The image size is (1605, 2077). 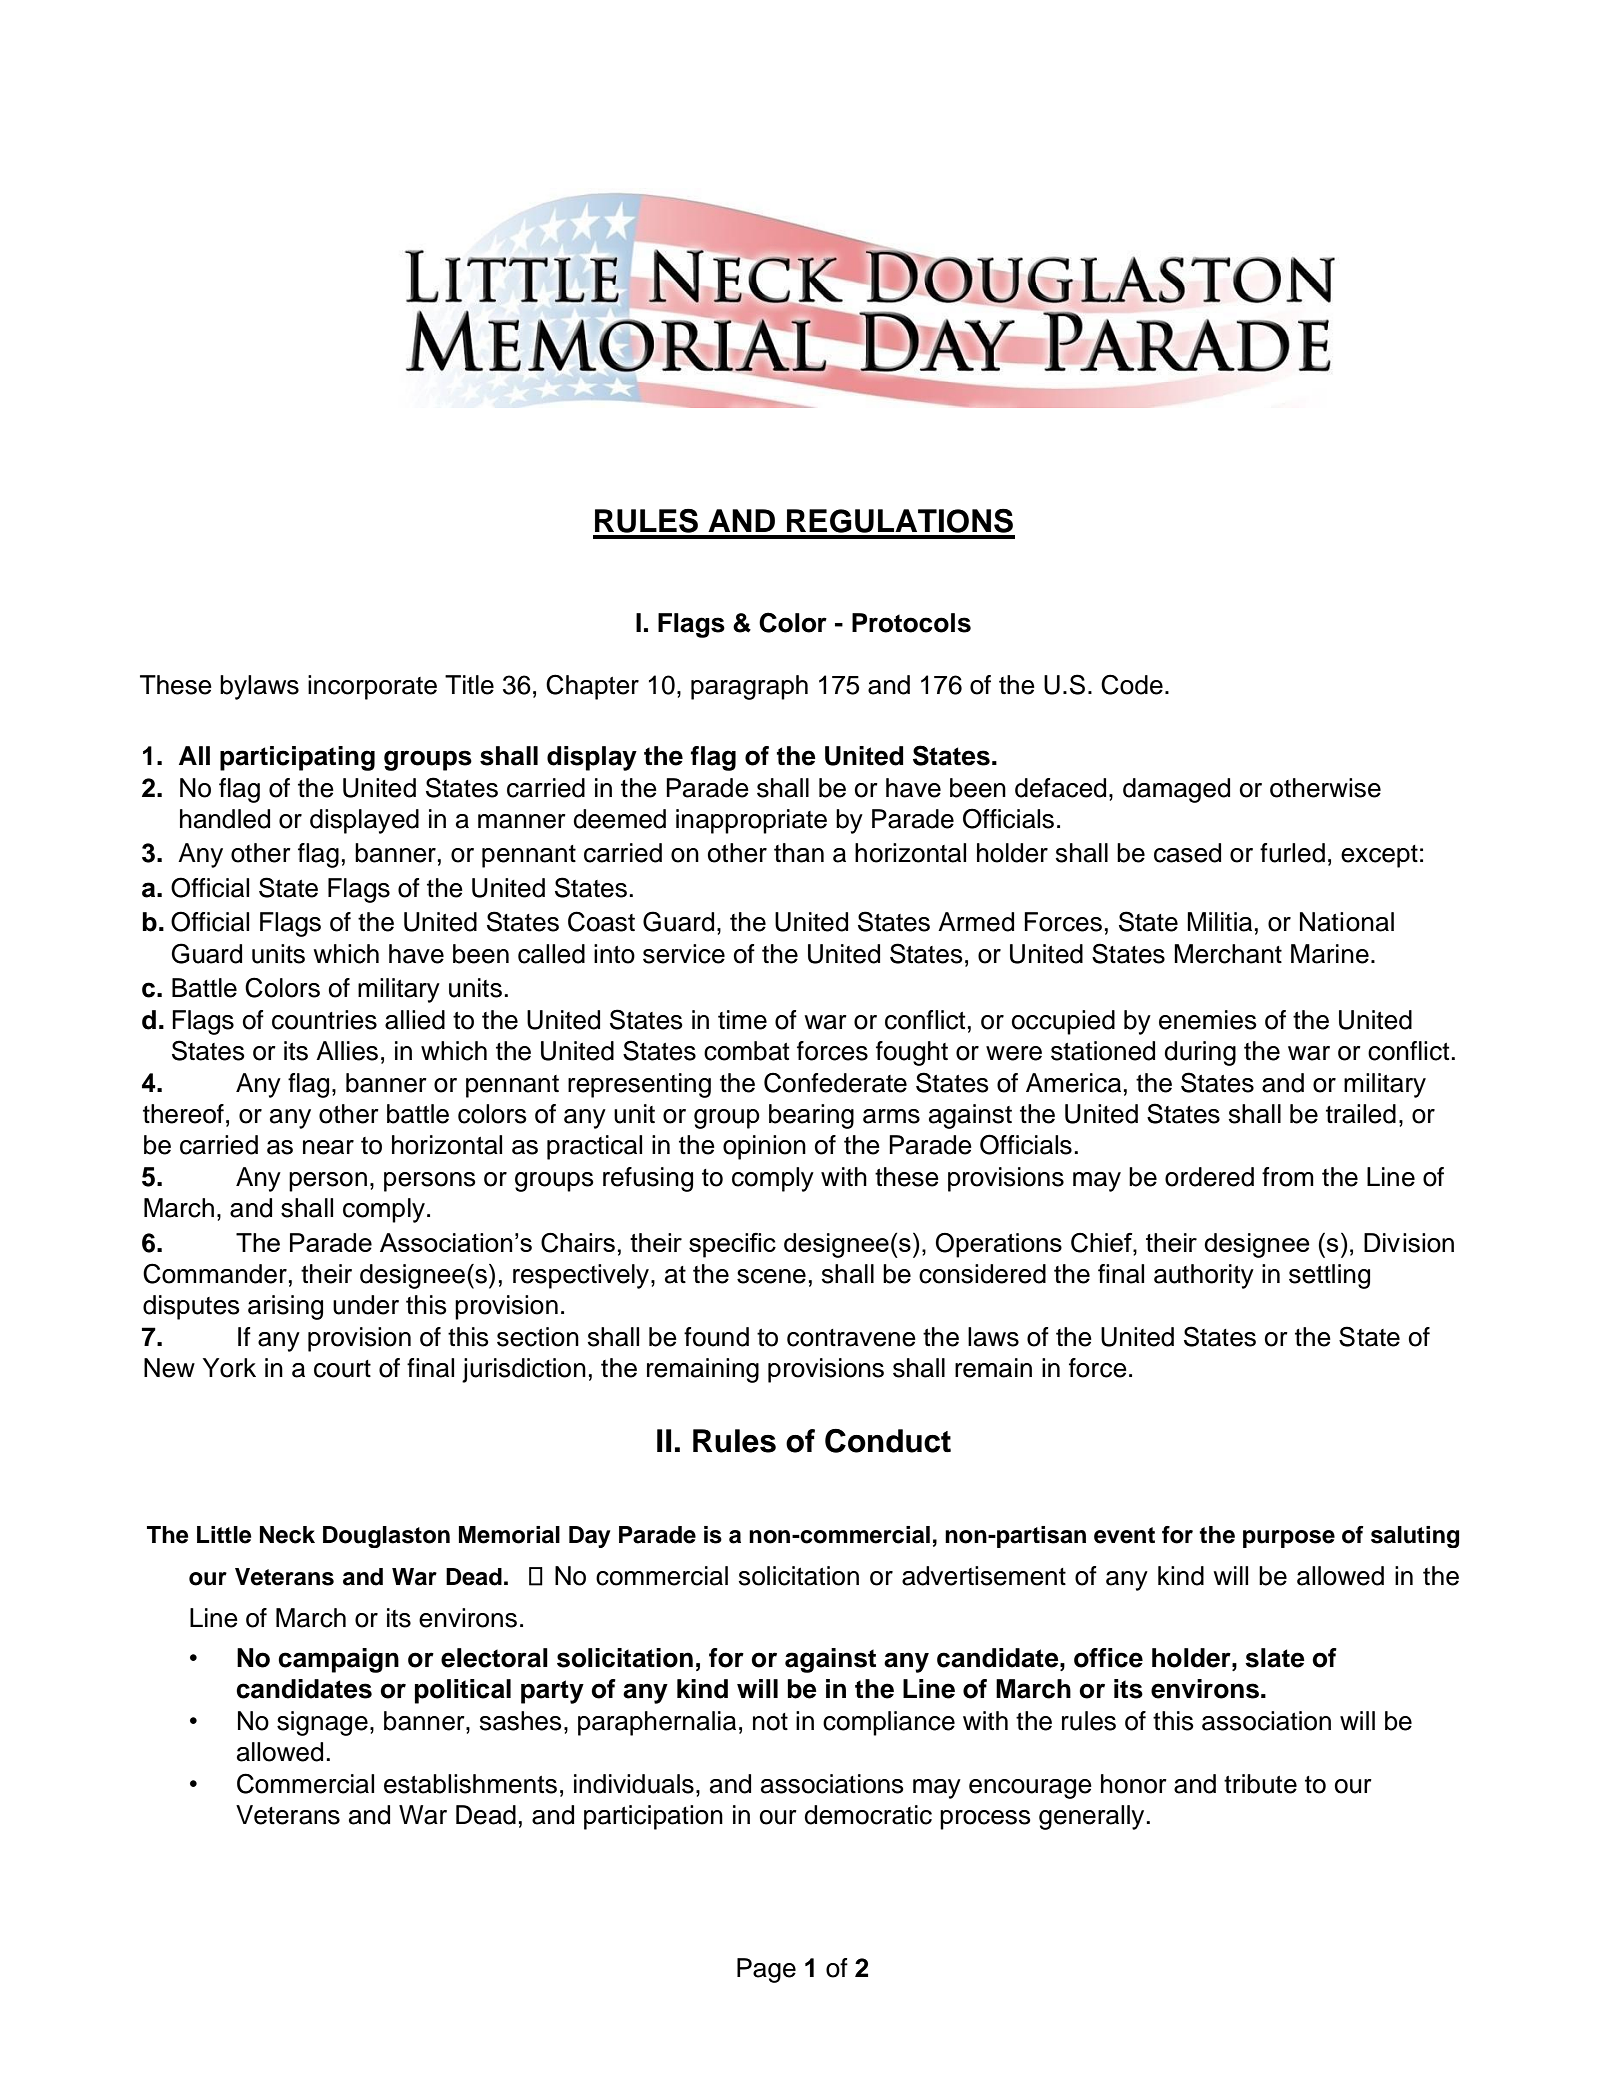 What do you see at coordinates (347, 1051) in the document?
I see `Allies` at bounding box center [347, 1051].
